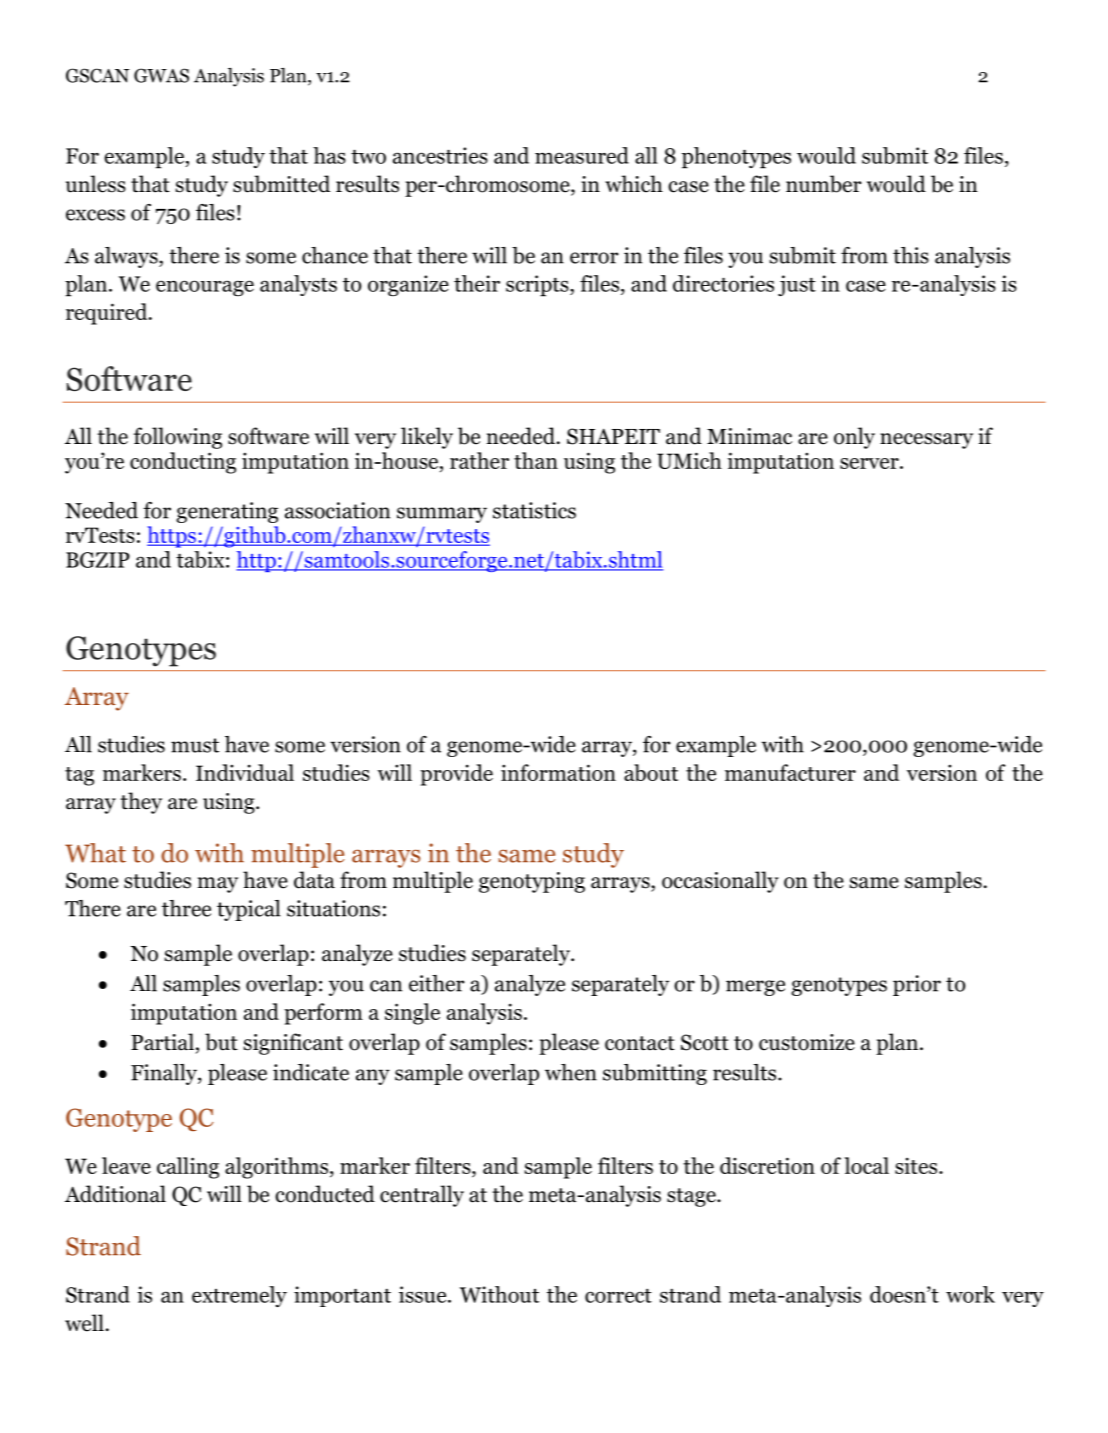  What do you see at coordinates (239, 1296) in the screenshot?
I see `extremely` at bounding box center [239, 1296].
